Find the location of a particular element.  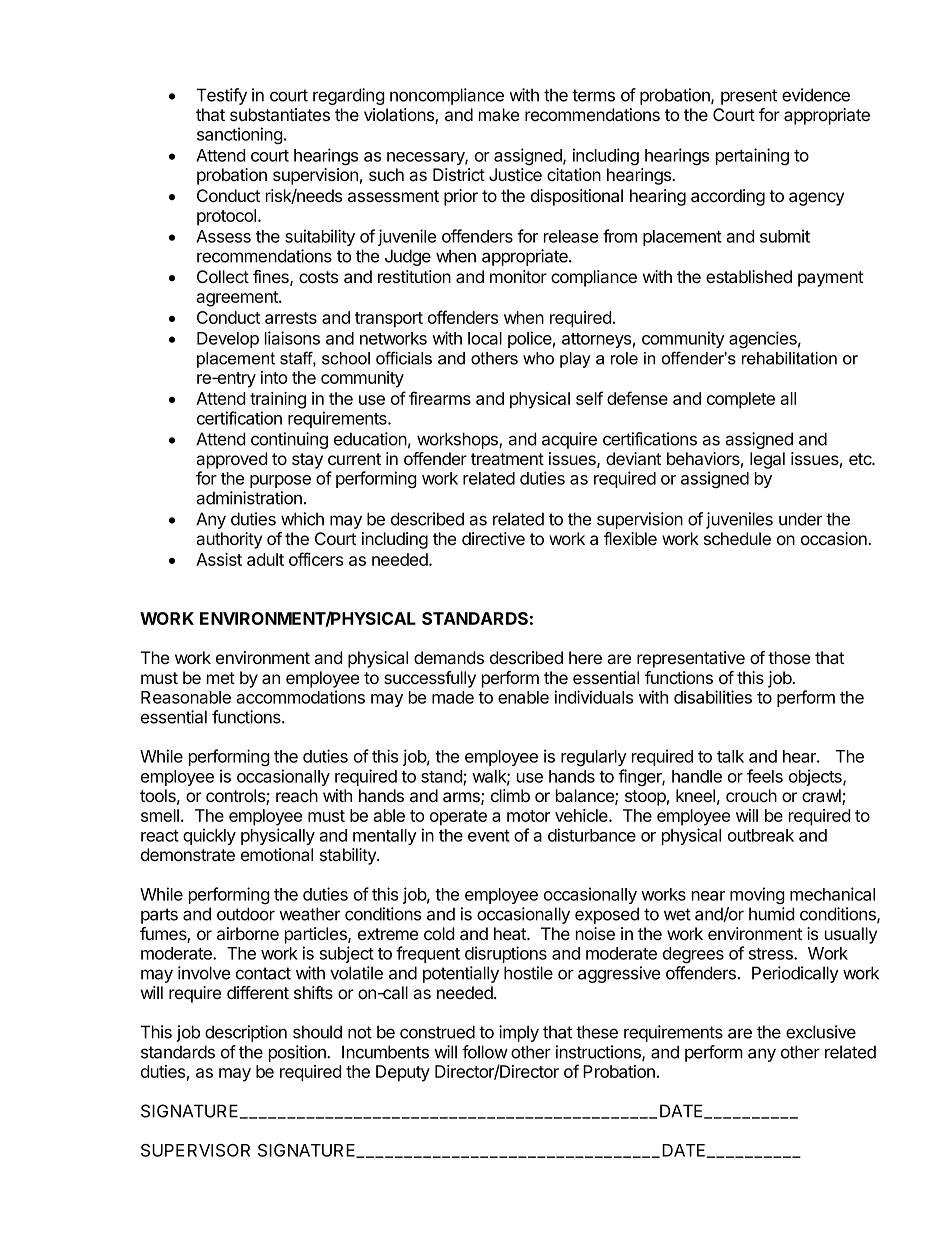

moving is located at coordinates (757, 895).
